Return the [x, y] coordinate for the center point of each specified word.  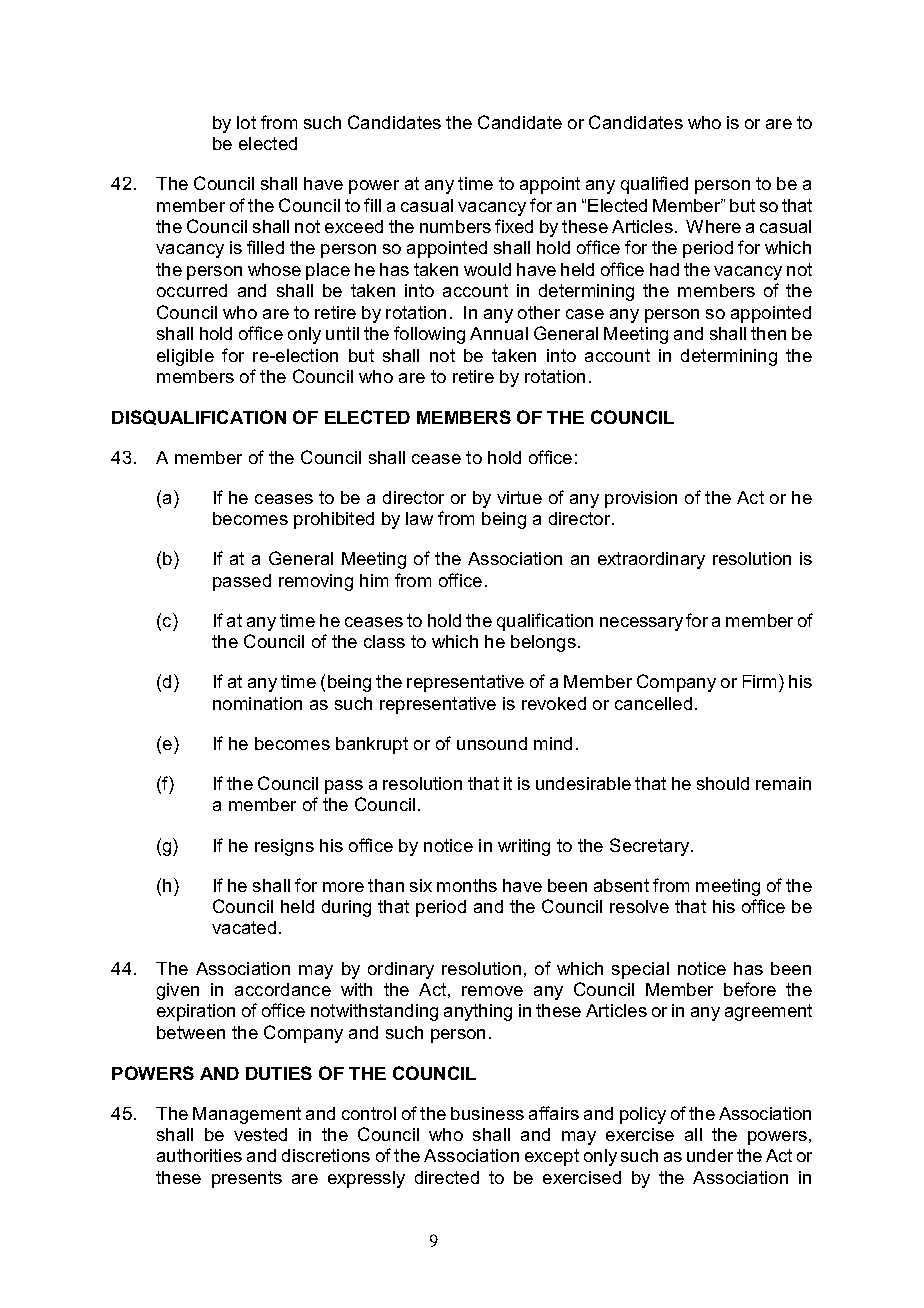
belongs [543, 643]
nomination [257, 703]
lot [246, 122]
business [487, 1113]
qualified [654, 185]
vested [260, 1134]
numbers [455, 226]
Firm [761, 681]
